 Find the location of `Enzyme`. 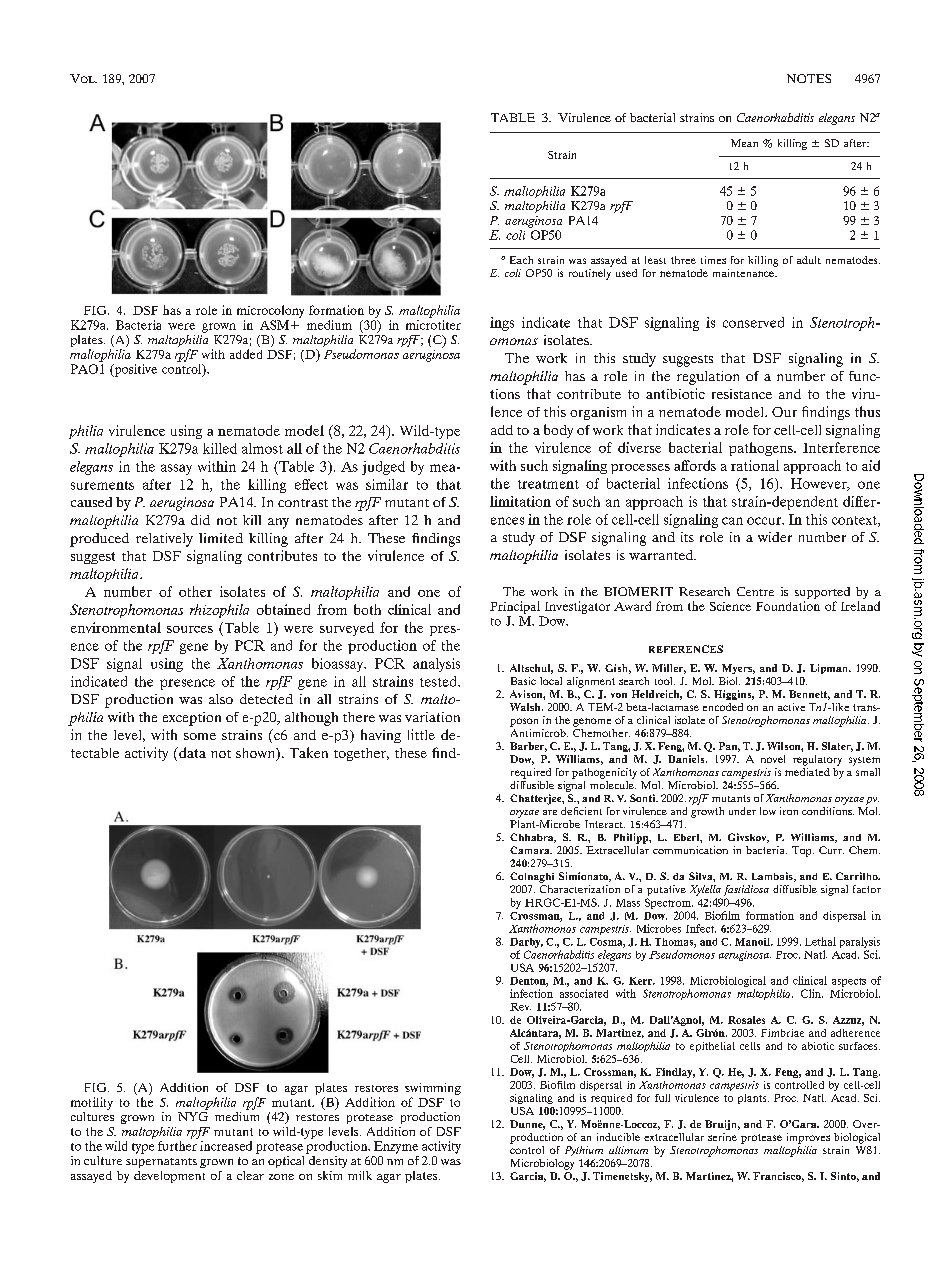

Enzyme is located at coordinates (396, 1147).
